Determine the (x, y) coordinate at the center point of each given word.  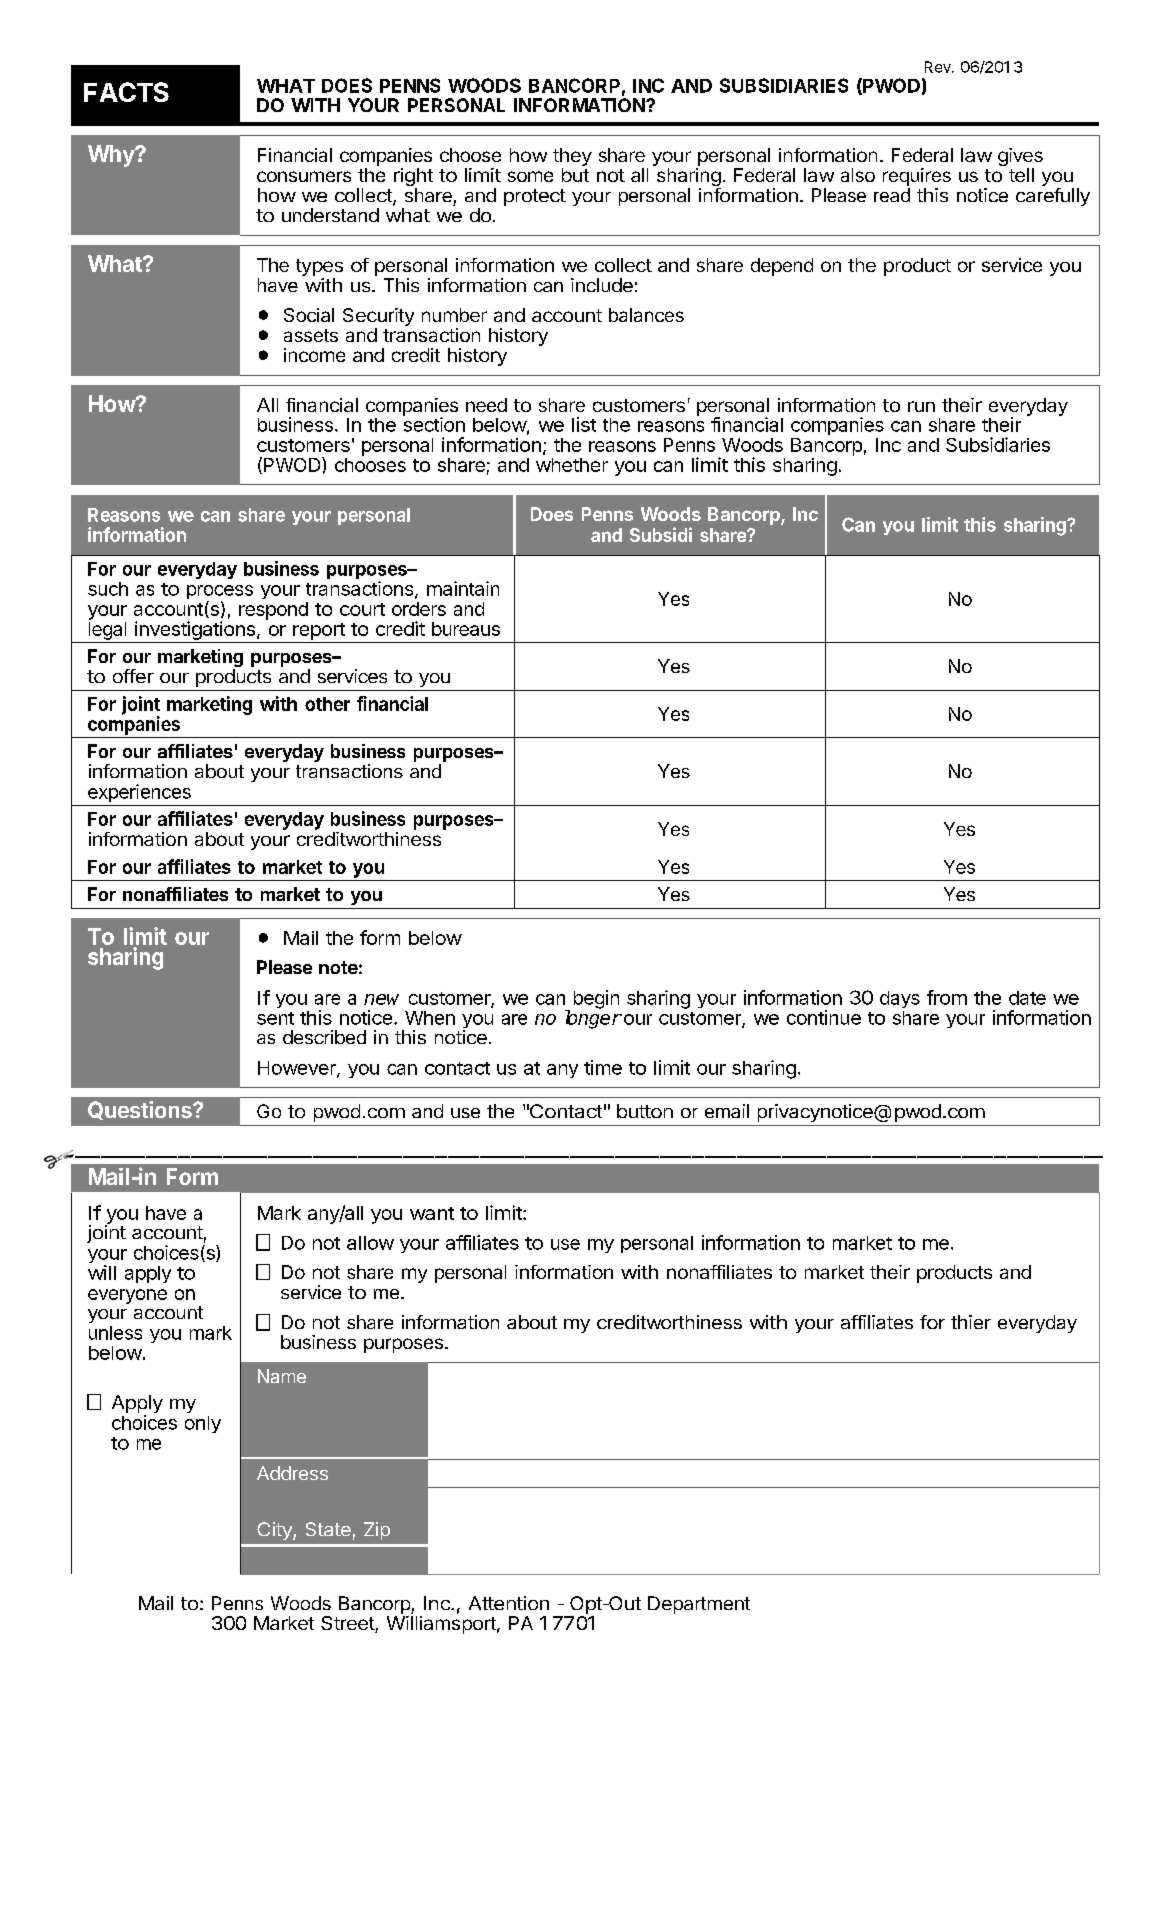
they (572, 157)
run (921, 406)
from (947, 997)
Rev (939, 67)
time (603, 1067)
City (275, 1531)
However (298, 1069)
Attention (509, 1603)
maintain (463, 588)
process (220, 593)
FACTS (126, 92)
